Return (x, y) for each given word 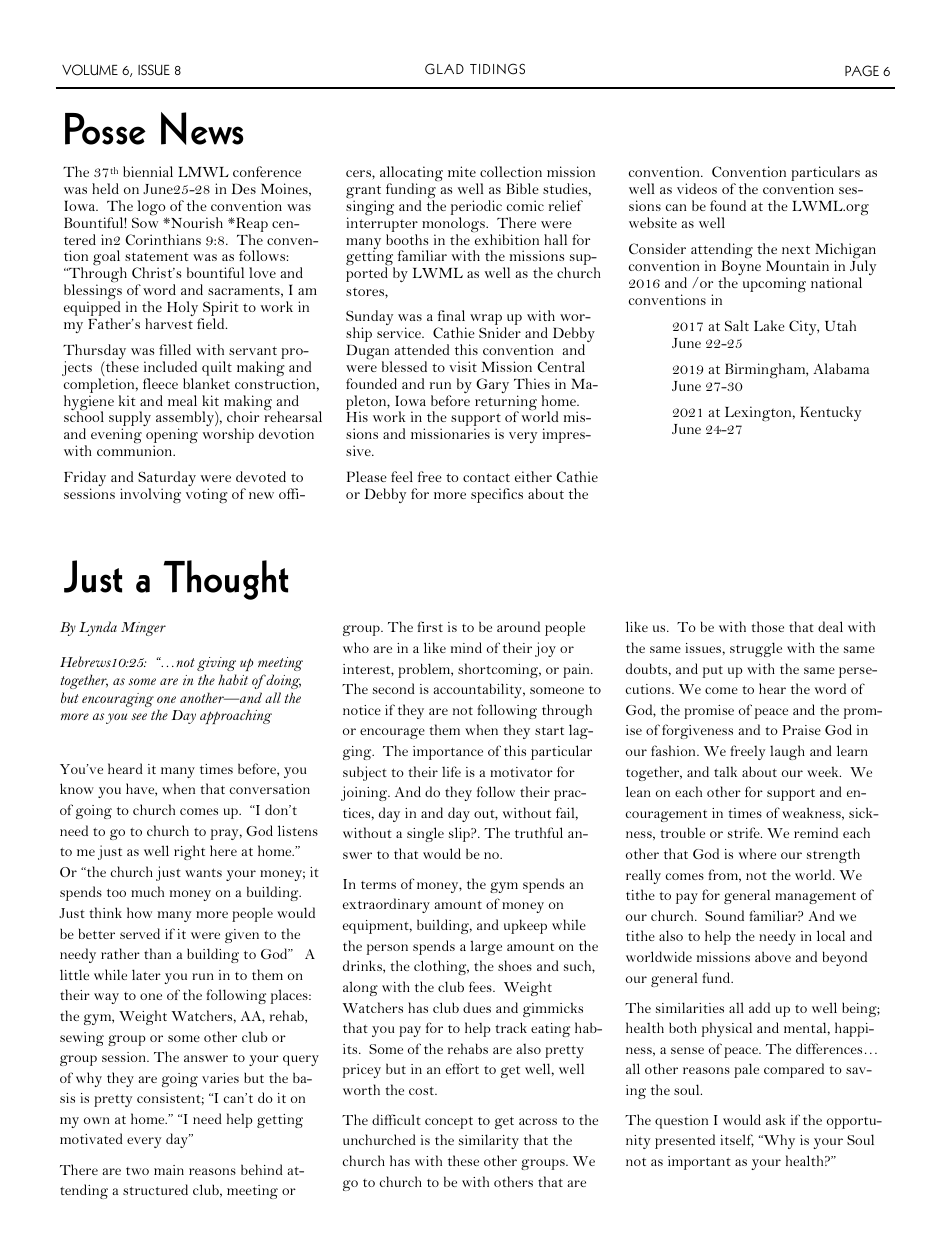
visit (463, 366)
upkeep (525, 926)
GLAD (444, 69)
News (202, 128)
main (169, 1170)
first (430, 626)
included (170, 366)
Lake (769, 325)
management (815, 898)
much (147, 891)
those (768, 626)
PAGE (862, 71)
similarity (489, 1141)
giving (216, 666)
